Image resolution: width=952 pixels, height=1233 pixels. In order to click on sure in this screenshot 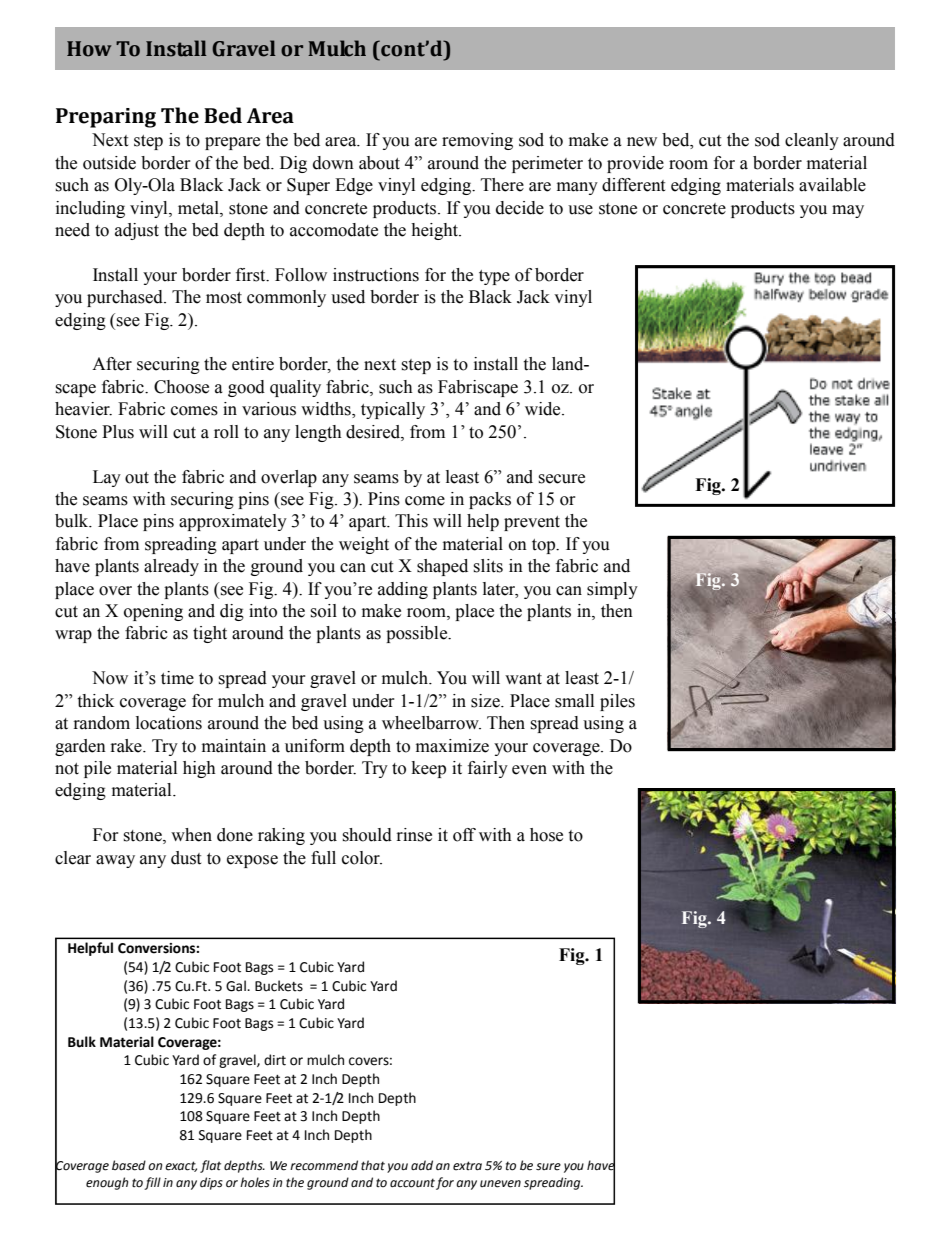, I will do `click(548, 1167)`.
